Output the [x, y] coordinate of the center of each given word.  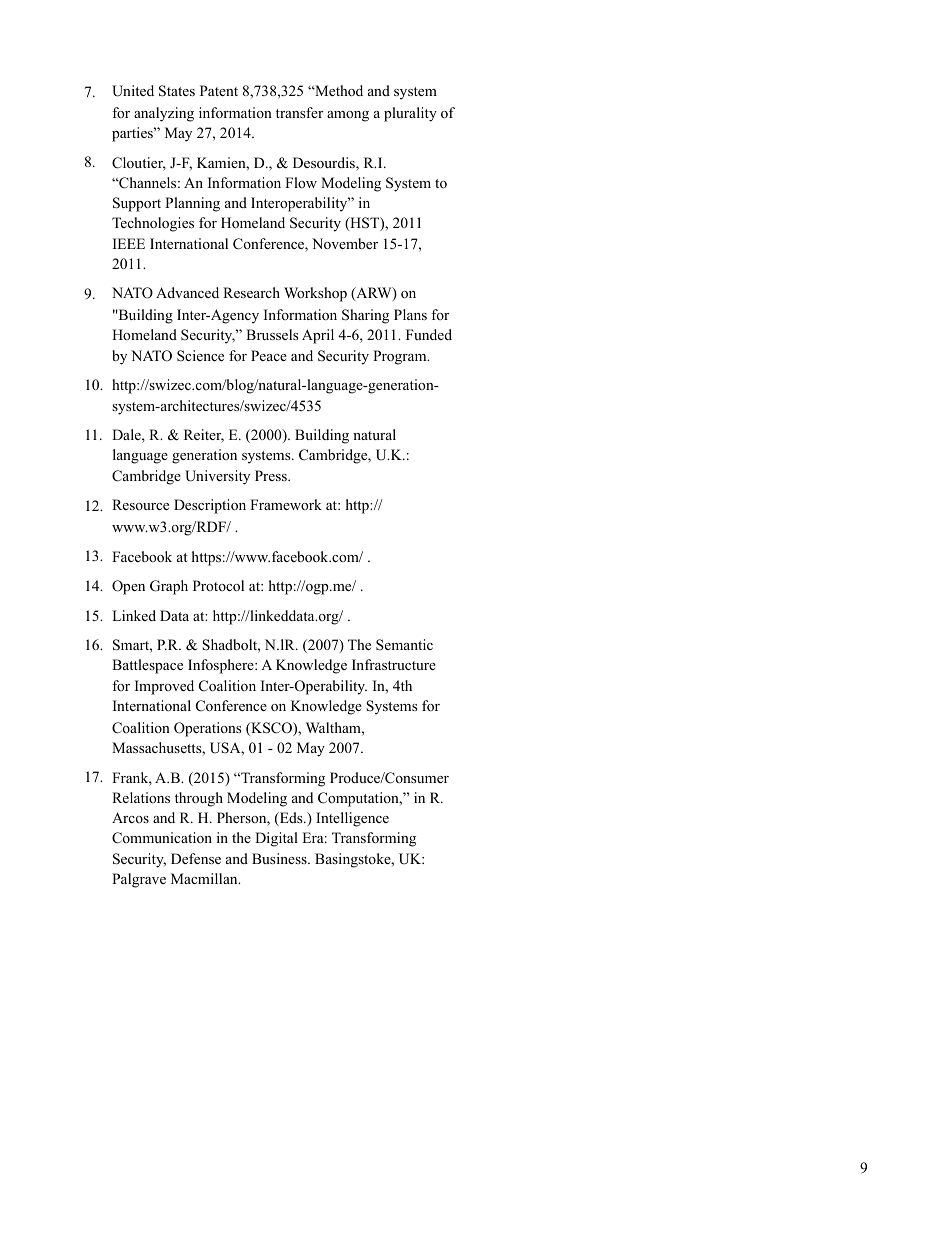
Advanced [187, 292]
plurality [410, 114]
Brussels [272, 334]
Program [401, 357]
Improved [164, 687]
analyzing [164, 114]
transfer [299, 112]
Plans [410, 314]
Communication [162, 838]
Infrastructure [394, 664]
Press [272, 475]
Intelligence [352, 819]
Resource [140, 504]
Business [280, 858]
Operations [207, 729]
